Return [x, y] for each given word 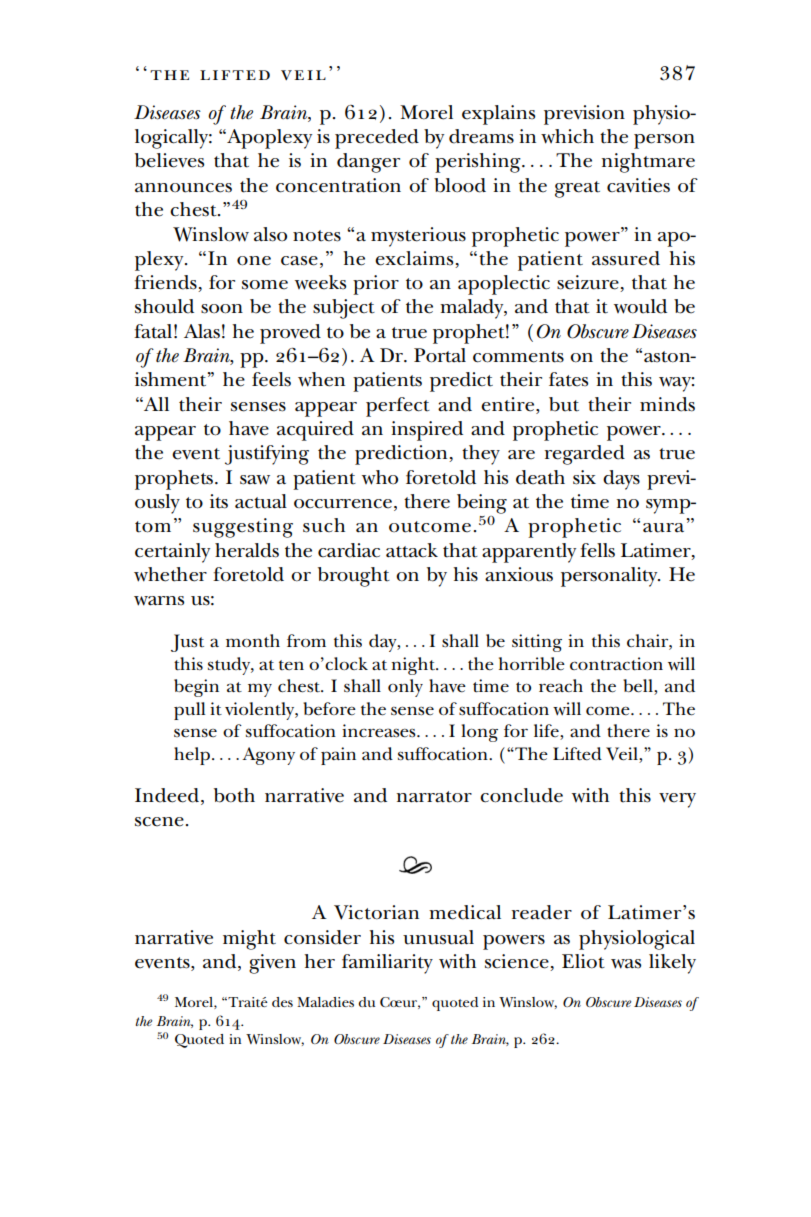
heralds [247, 550]
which [567, 136]
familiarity [387, 964]
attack [412, 550]
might [249, 940]
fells [597, 550]
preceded [377, 139]
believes [169, 160]
